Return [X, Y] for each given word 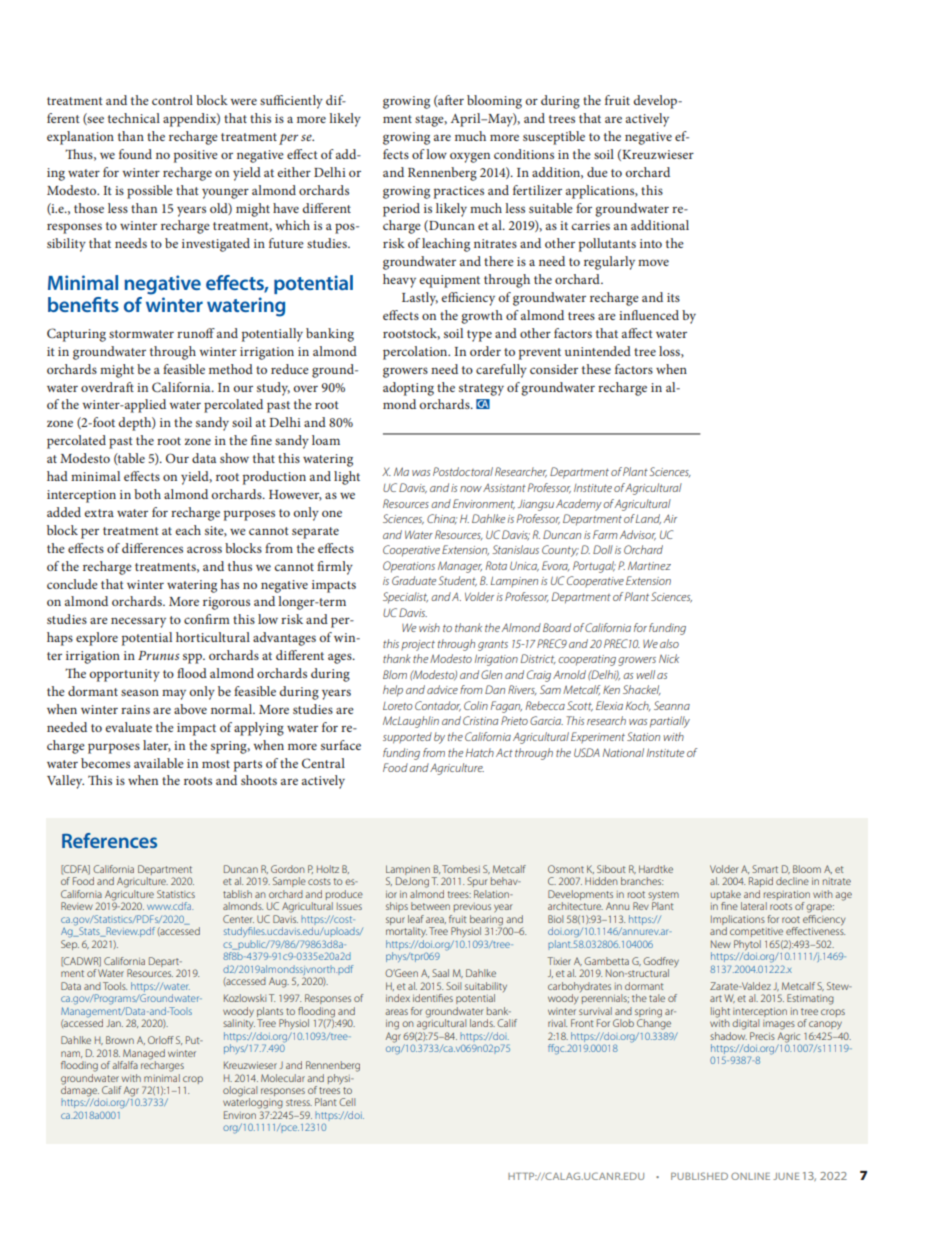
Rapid [761, 882]
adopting [408, 389]
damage [80, 1091]
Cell [347, 1102]
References [109, 840]
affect [637, 333]
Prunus [158, 655]
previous [472, 907]
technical [134, 118]
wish [429, 627]
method [231, 369]
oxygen [470, 157]
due [597, 172]
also [669, 643]
